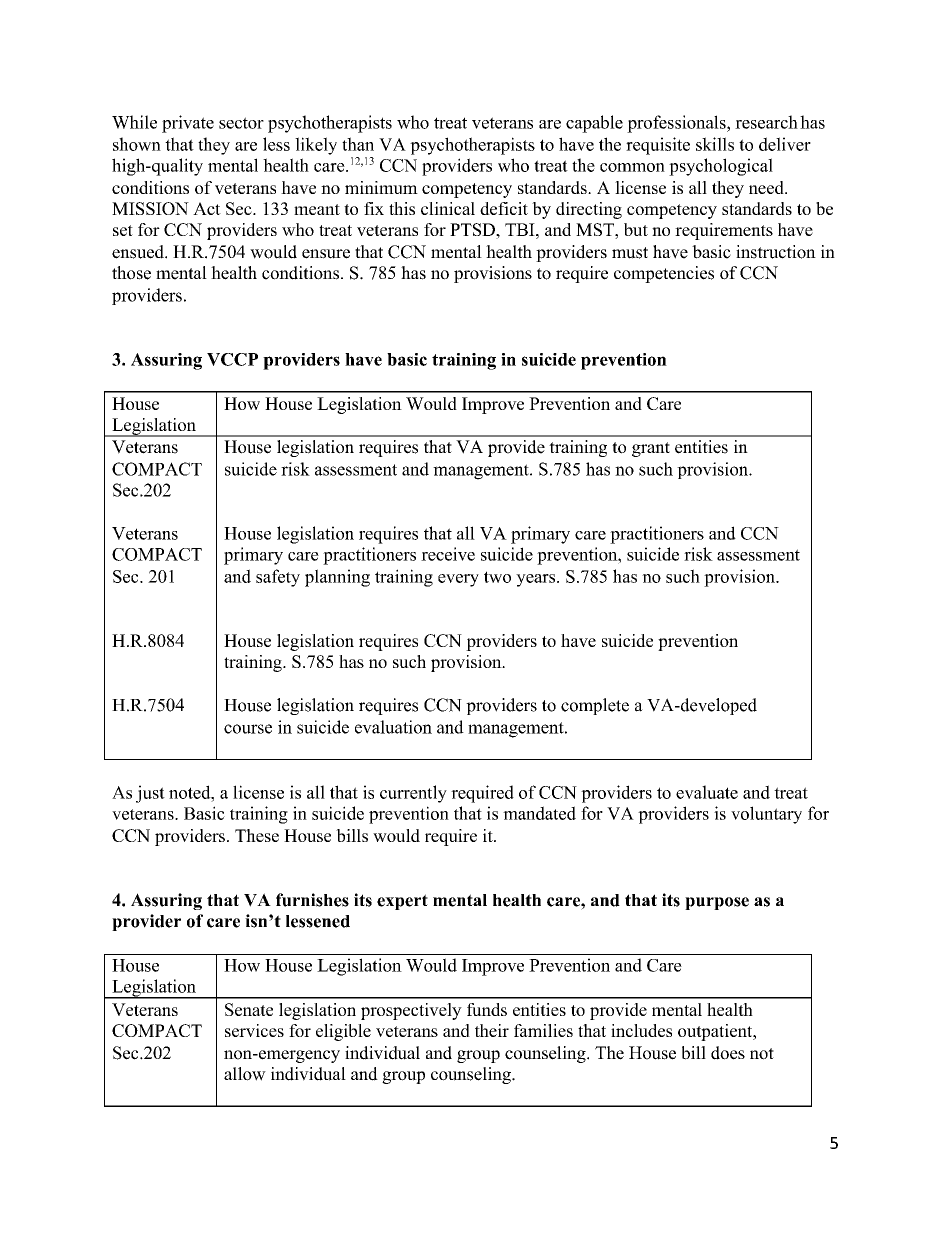 This screenshot has width=952, height=1233. I want to click on evaluate, so click(707, 792).
